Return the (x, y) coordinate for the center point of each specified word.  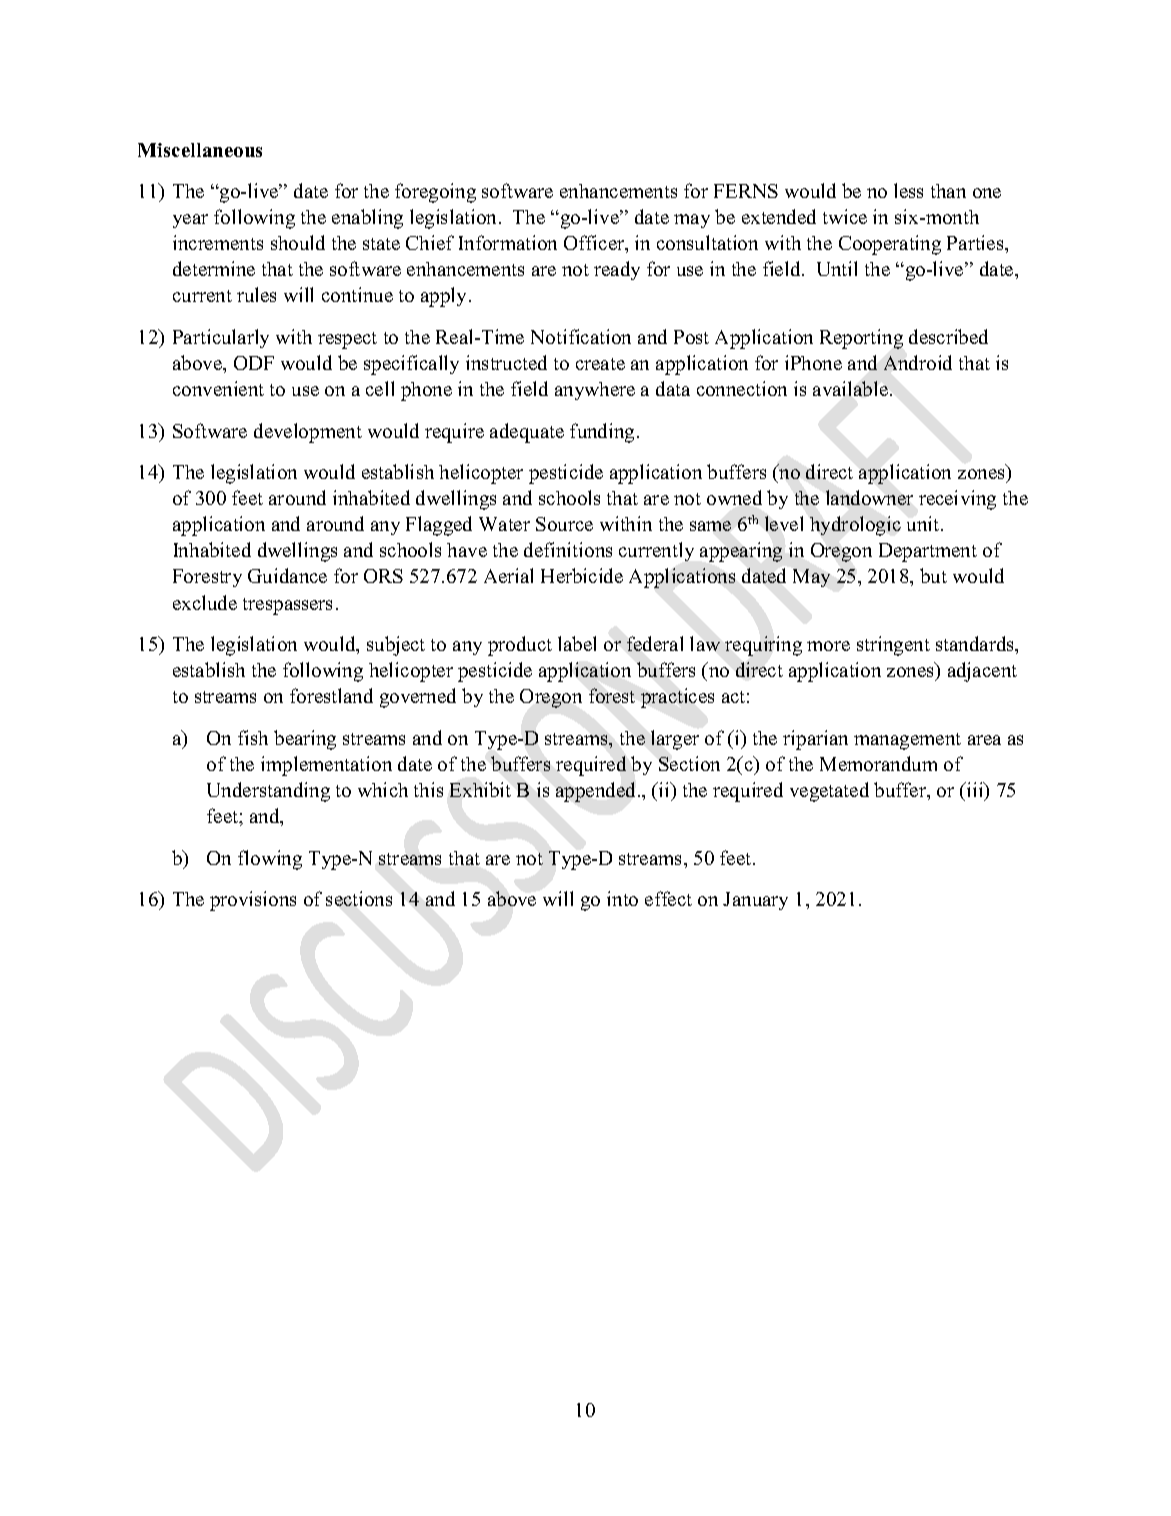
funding (602, 433)
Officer (595, 244)
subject (396, 646)
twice (845, 216)
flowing (270, 860)
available (852, 388)
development (308, 433)
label (577, 643)
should (298, 242)
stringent (893, 646)
